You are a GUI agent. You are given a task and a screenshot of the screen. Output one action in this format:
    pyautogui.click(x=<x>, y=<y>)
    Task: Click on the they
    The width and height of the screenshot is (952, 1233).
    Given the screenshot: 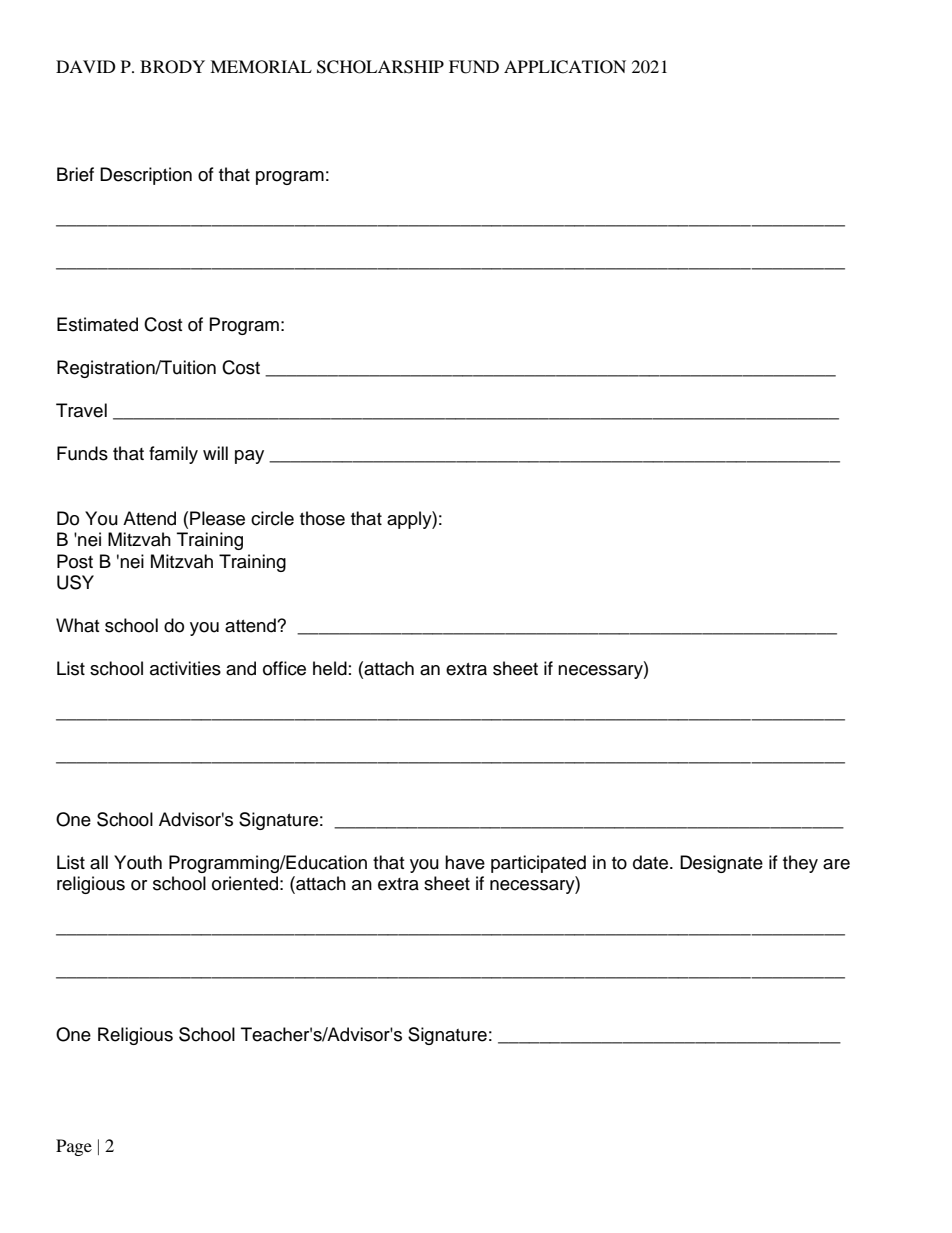 What is the action you would take?
    pyautogui.click(x=800, y=864)
